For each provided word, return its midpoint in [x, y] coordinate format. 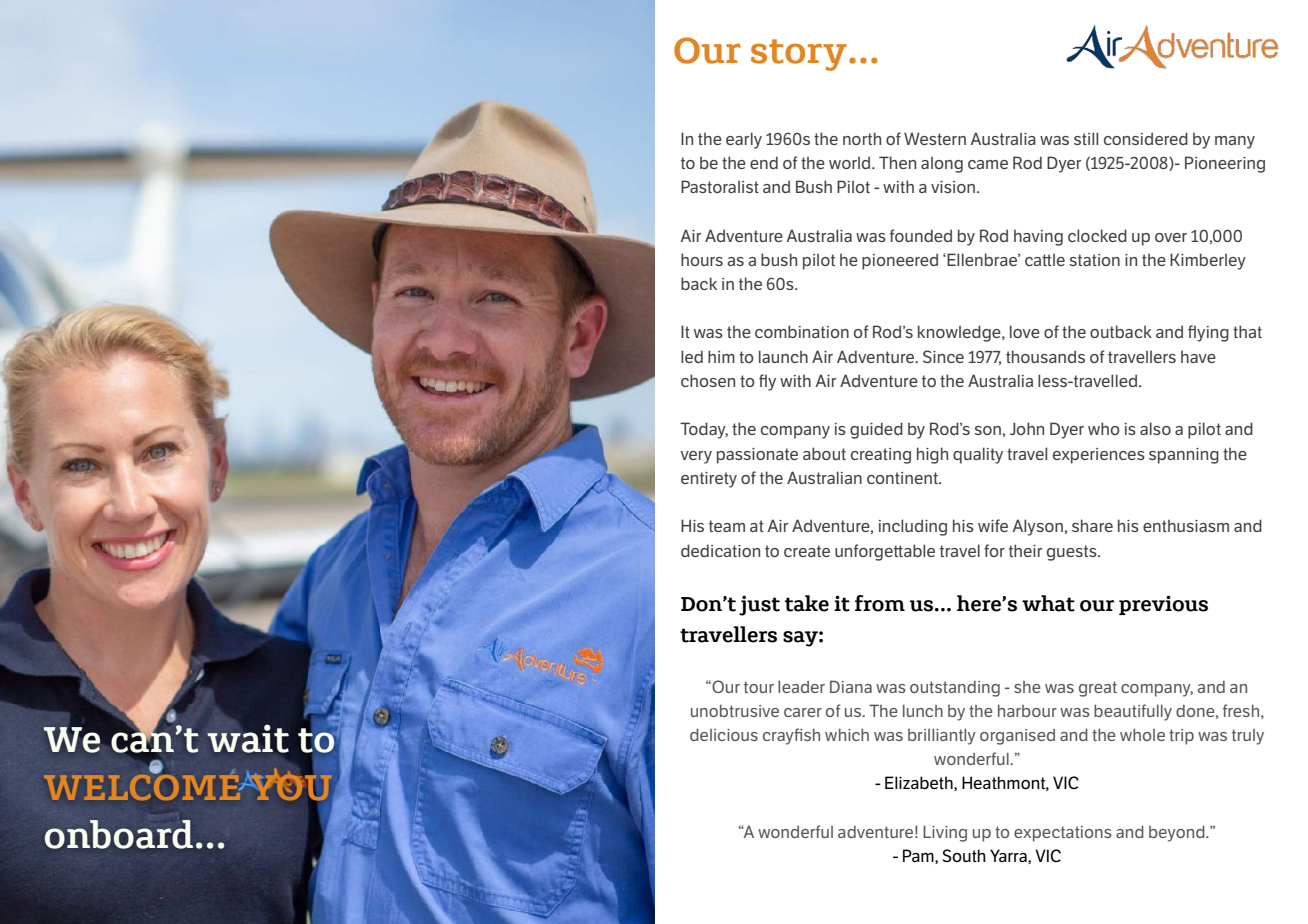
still [1086, 138]
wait [248, 739]
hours [702, 259]
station [1094, 260]
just [759, 605]
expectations [1063, 834]
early [744, 140]
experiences [1099, 456]
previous [1163, 605]
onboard [119, 834]
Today [704, 430]
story [799, 55]
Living [945, 833]
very [696, 457]
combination [802, 331]
